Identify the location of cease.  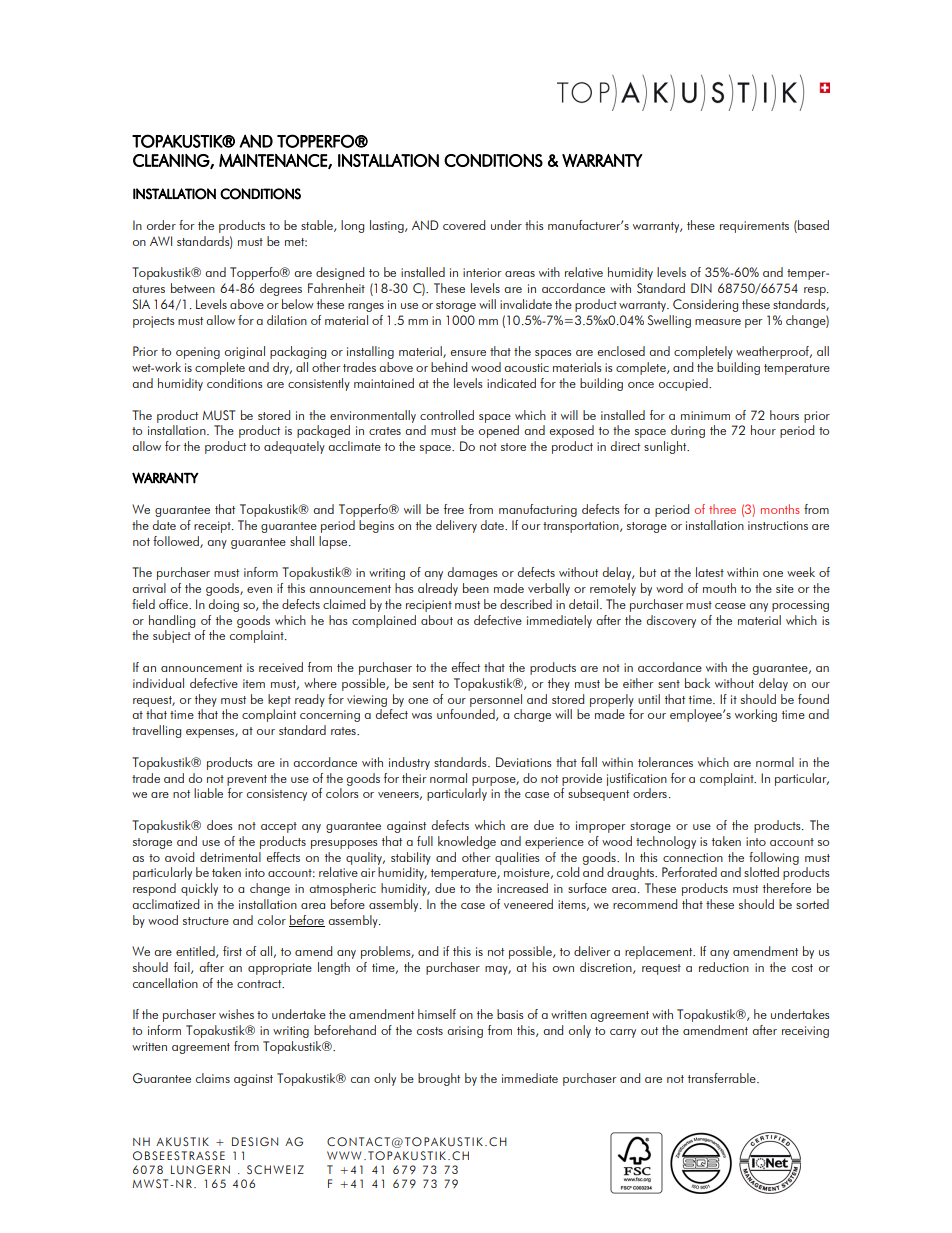
(730, 606).
